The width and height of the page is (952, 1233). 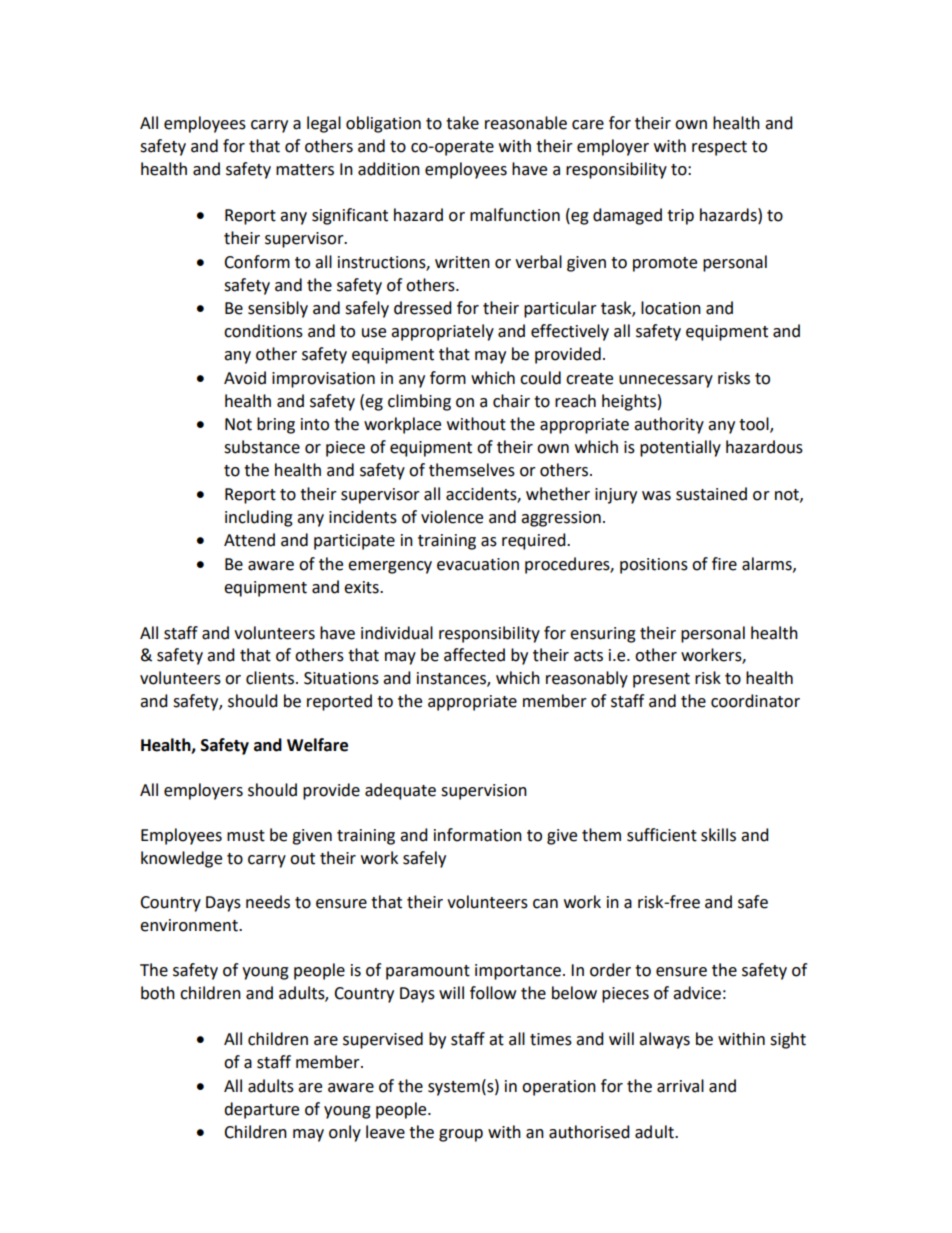 What do you see at coordinates (484, 792) in the page?
I see `supervision` at bounding box center [484, 792].
